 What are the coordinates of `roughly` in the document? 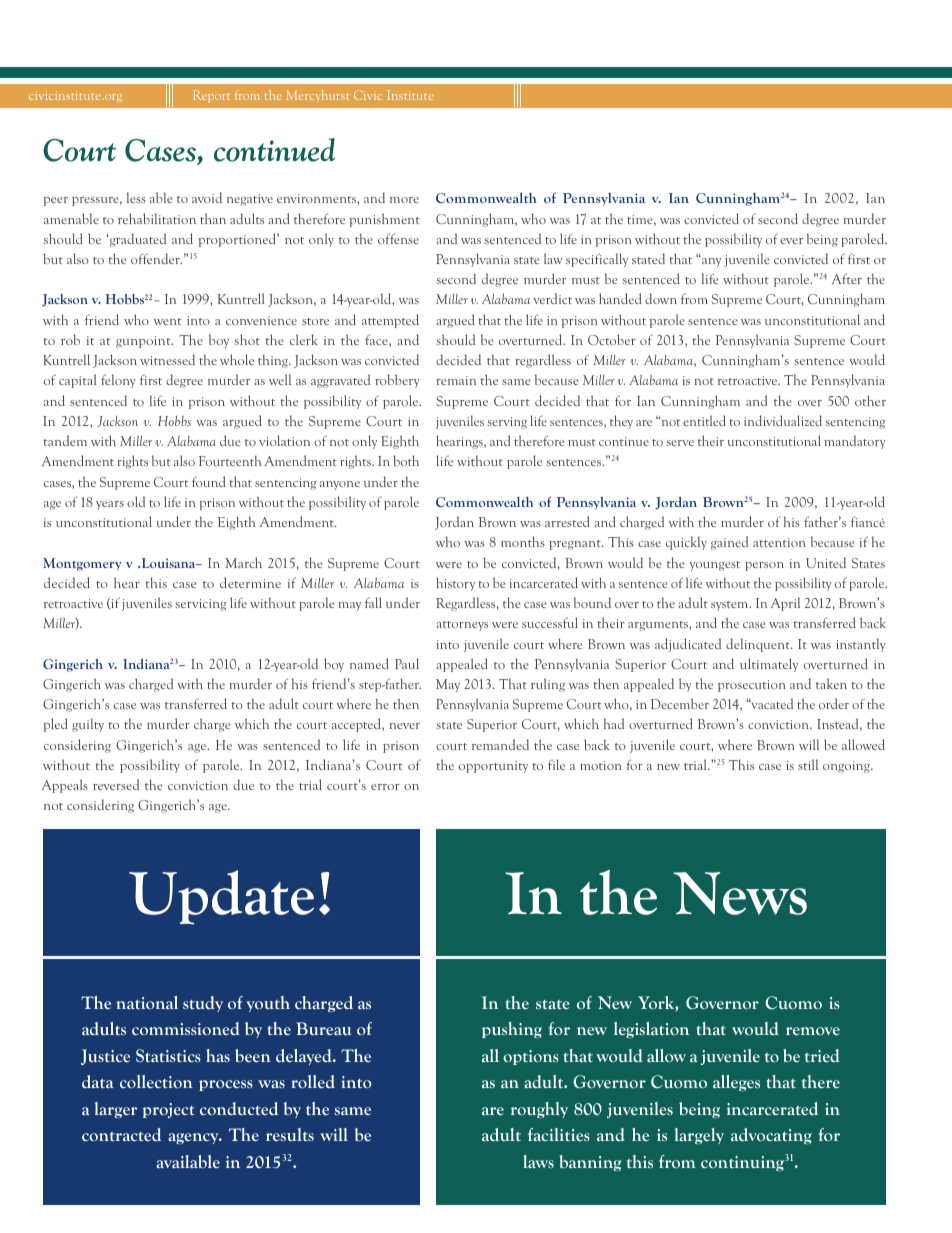 It's located at (539, 1110).
